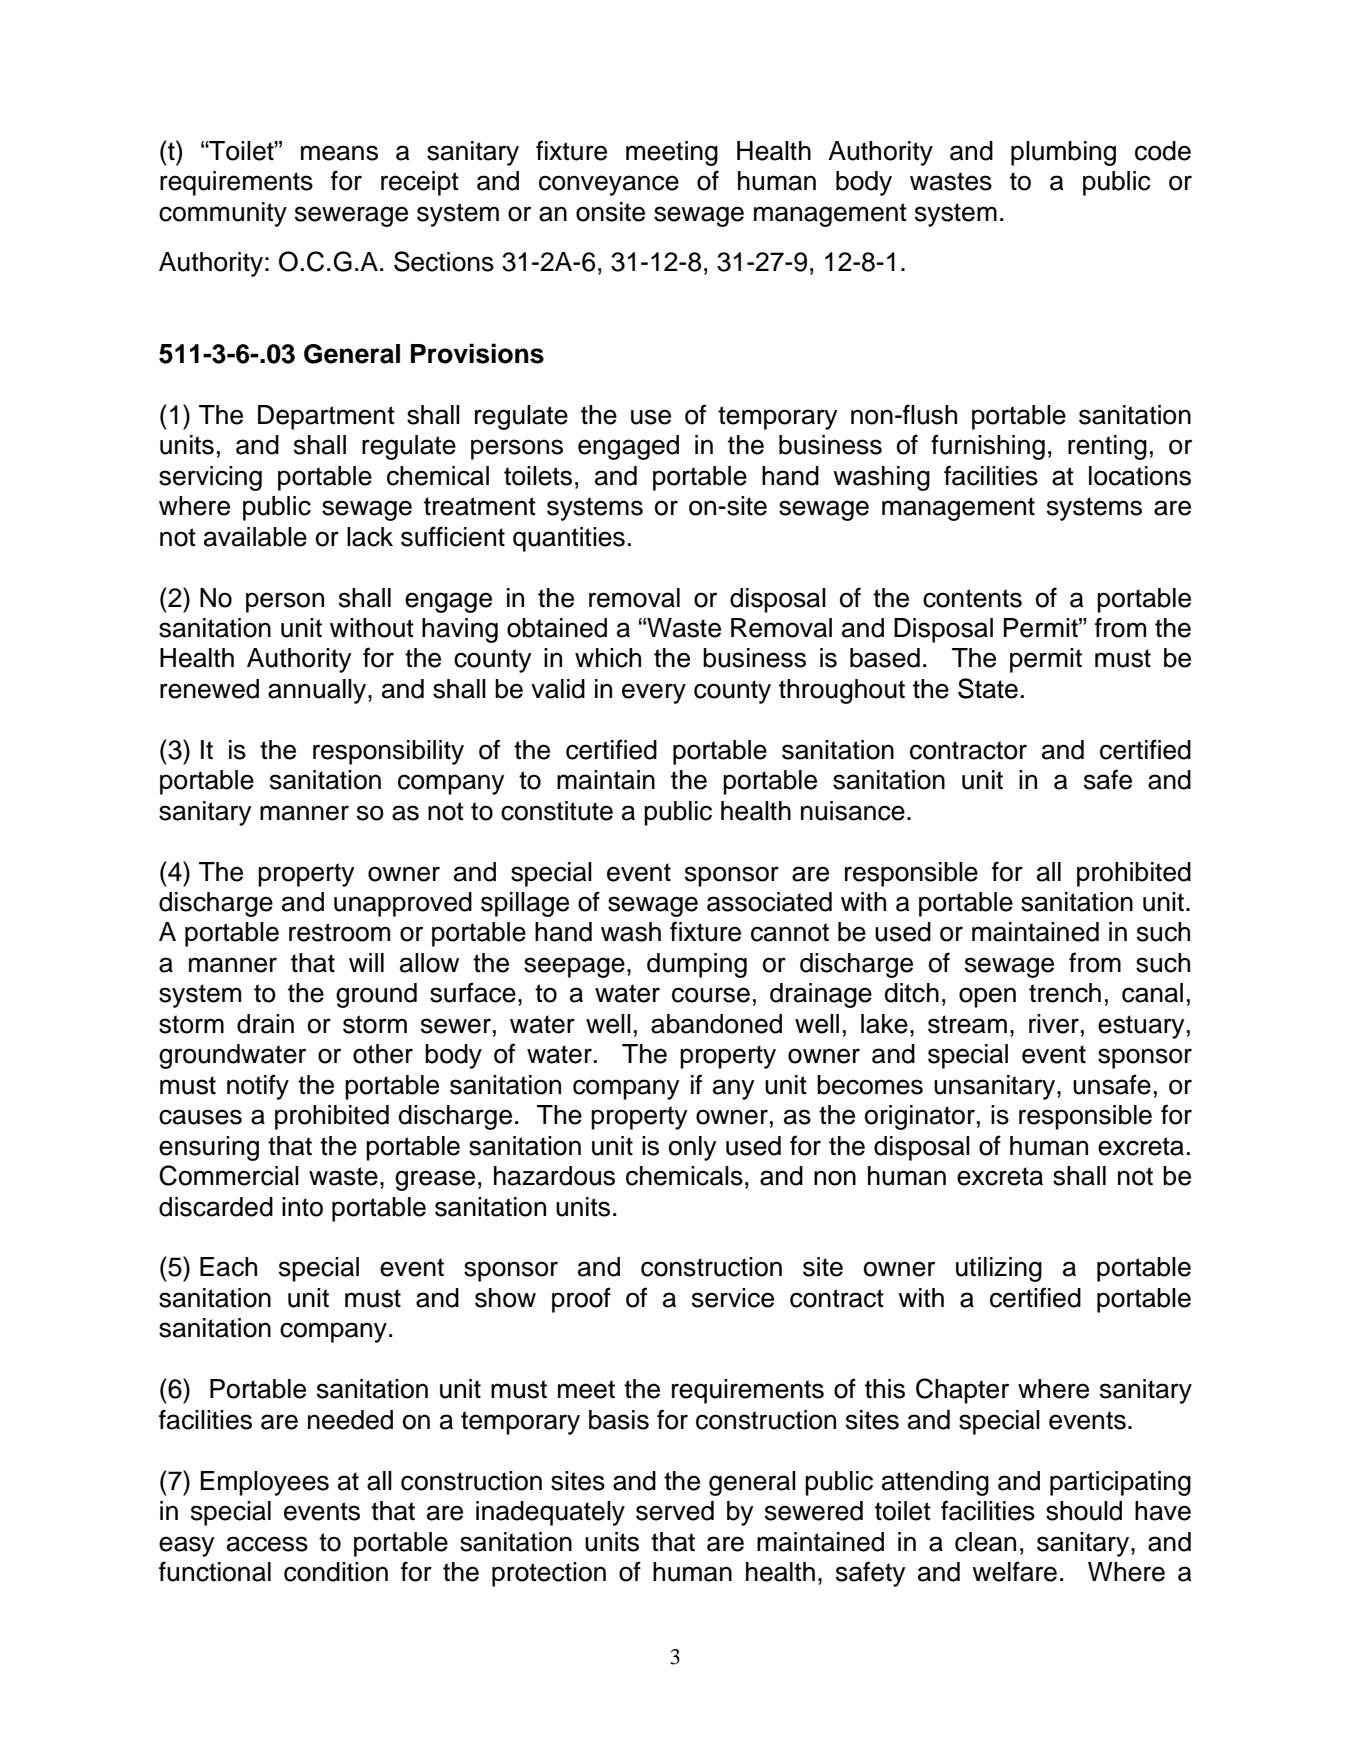 This image has width=1351, height=1748. I want to click on annually, so click(318, 691).
